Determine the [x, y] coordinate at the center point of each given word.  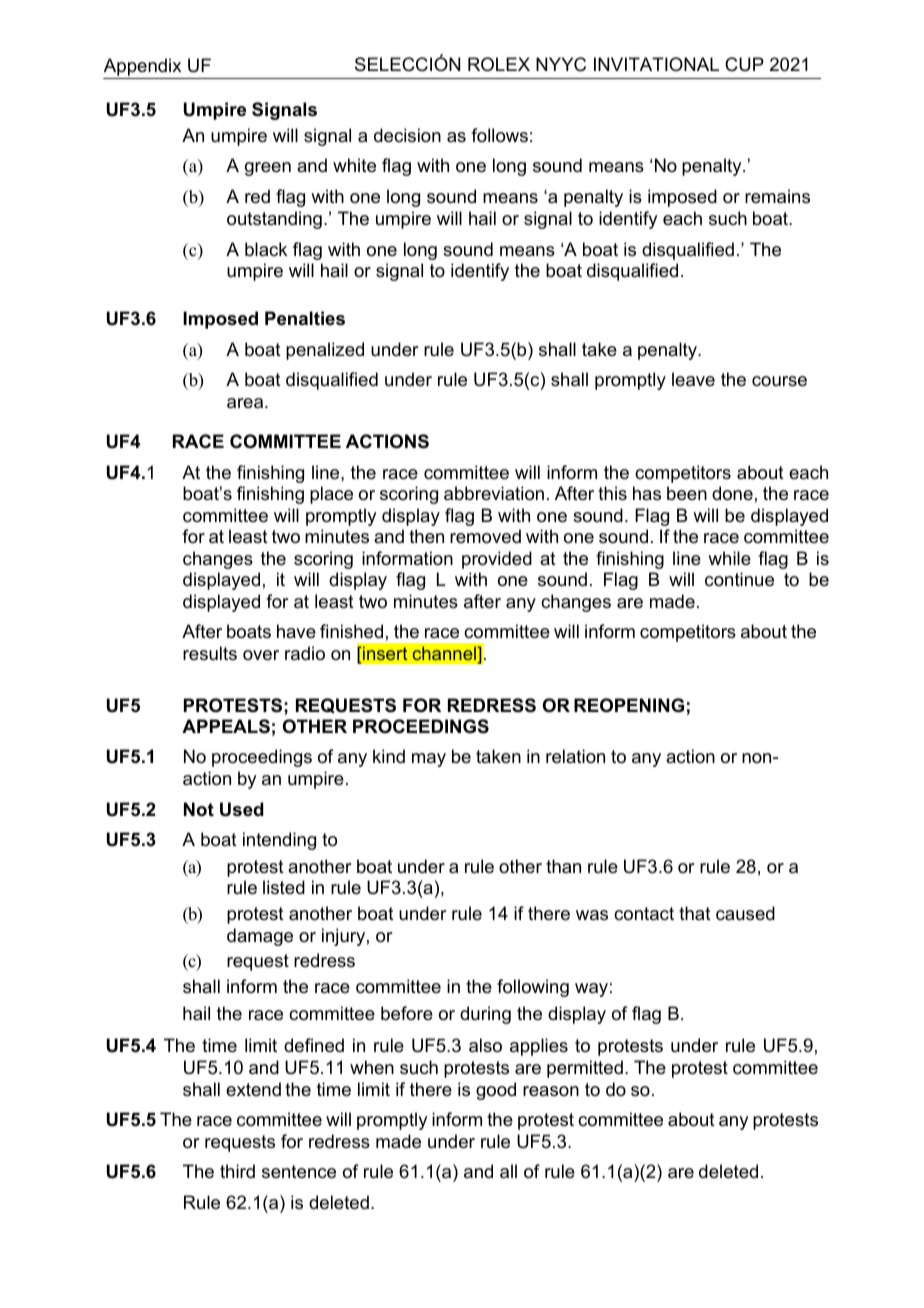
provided [497, 560]
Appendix [142, 67]
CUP [744, 64]
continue [739, 579]
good [496, 1091]
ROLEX [499, 64]
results [210, 653]
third [237, 1171]
